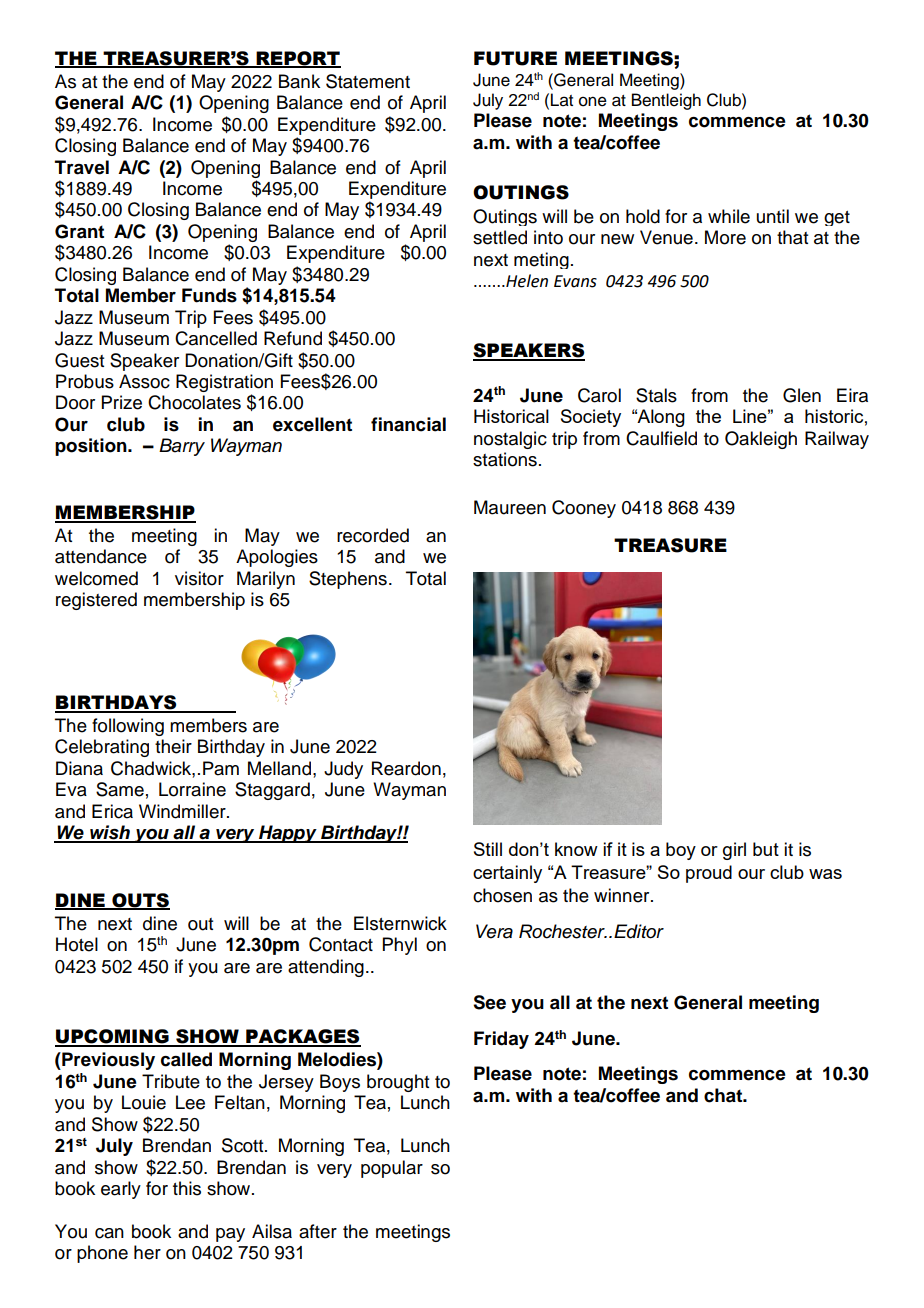 This screenshot has width=924, height=1308. I want to click on this, so click(187, 1188).
